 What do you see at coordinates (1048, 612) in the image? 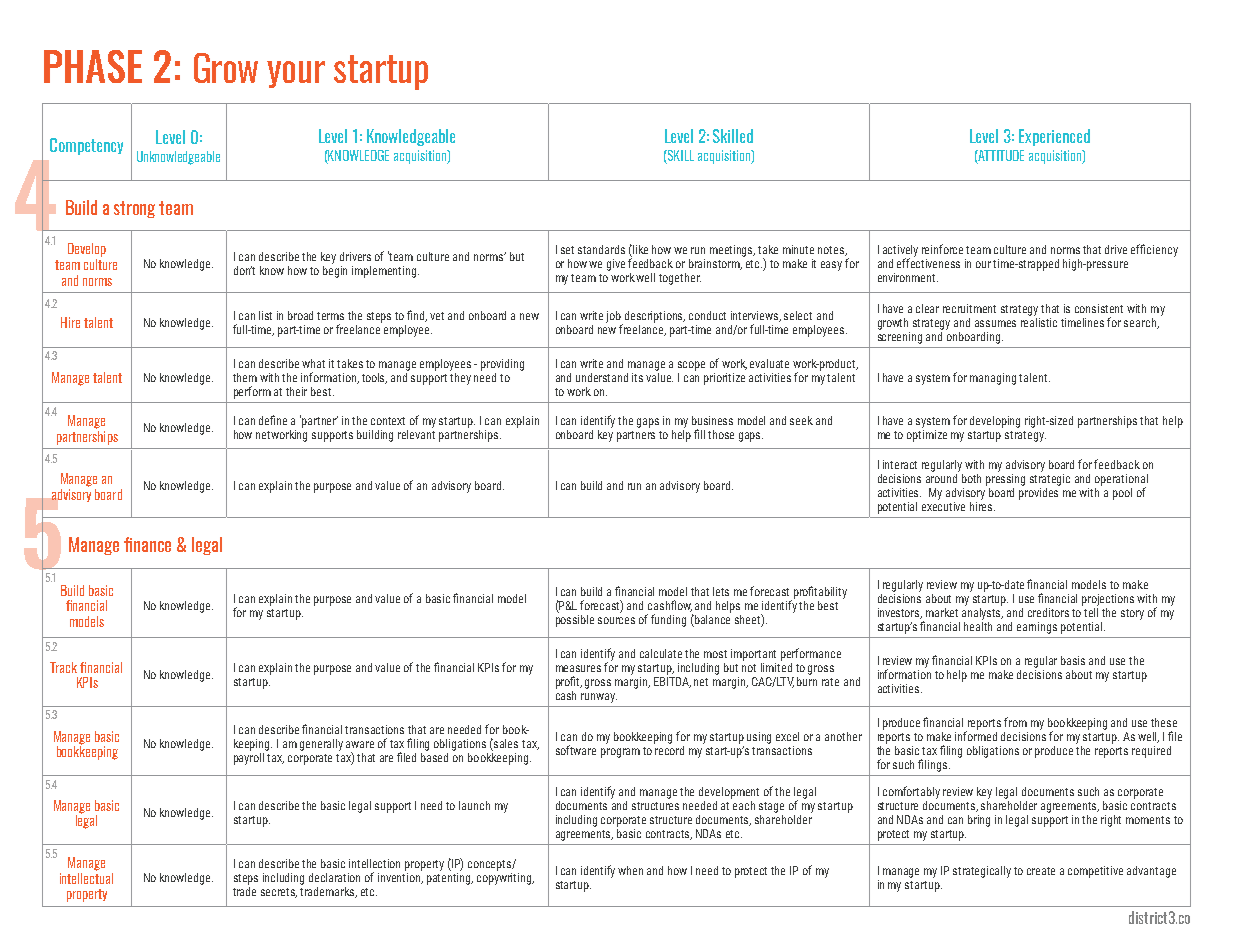
I see `creditors` at bounding box center [1048, 612].
